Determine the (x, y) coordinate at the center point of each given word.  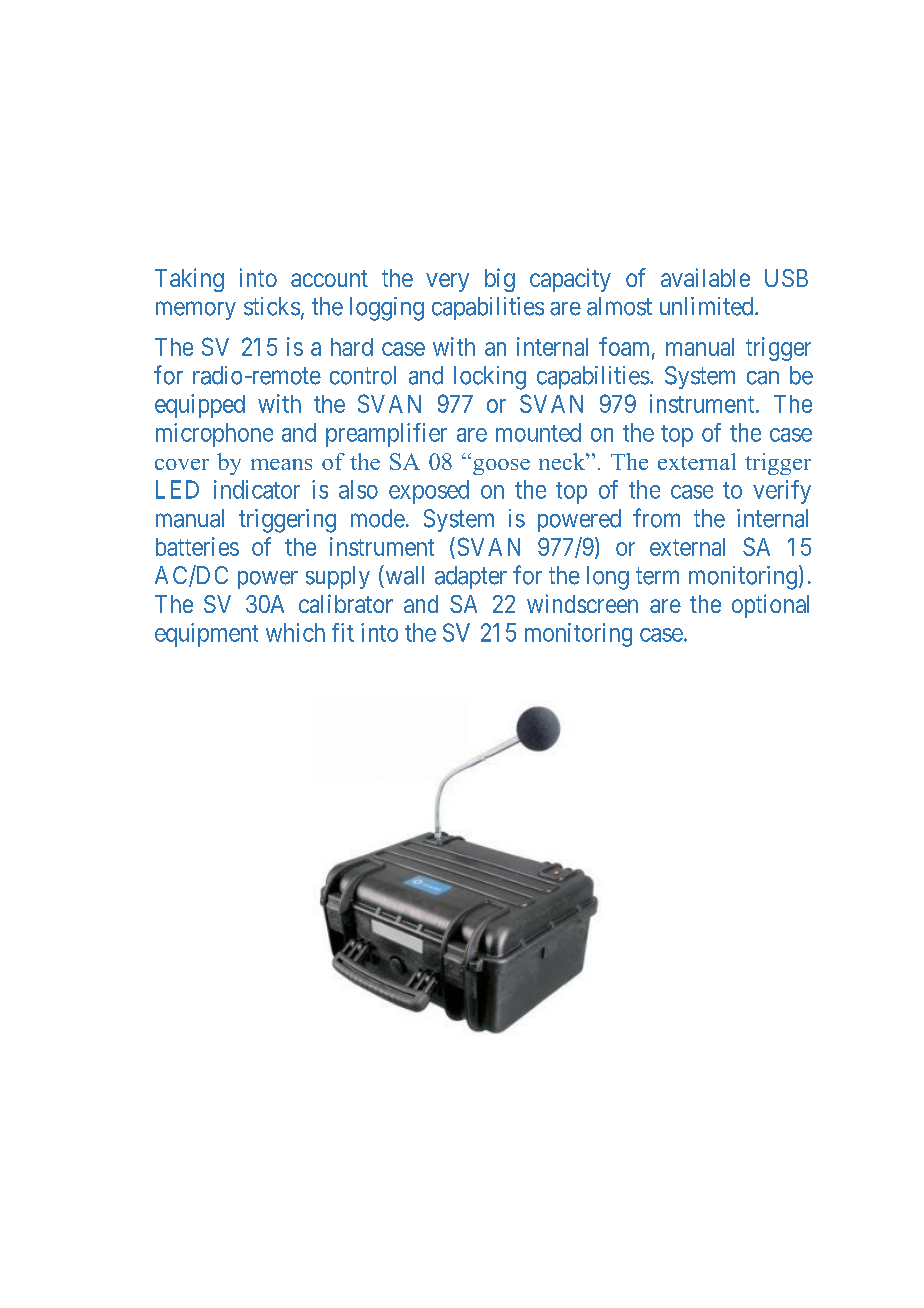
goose (501, 467)
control (363, 375)
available (705, 277)
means (281, 464)
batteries (197, 546)
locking (490, 378)
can (763, 378)
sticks (272, 306)
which (295, 632)
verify (782, 492)
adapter (471, 577)
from (656, 518)
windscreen (582, 603)
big (500, 280)
